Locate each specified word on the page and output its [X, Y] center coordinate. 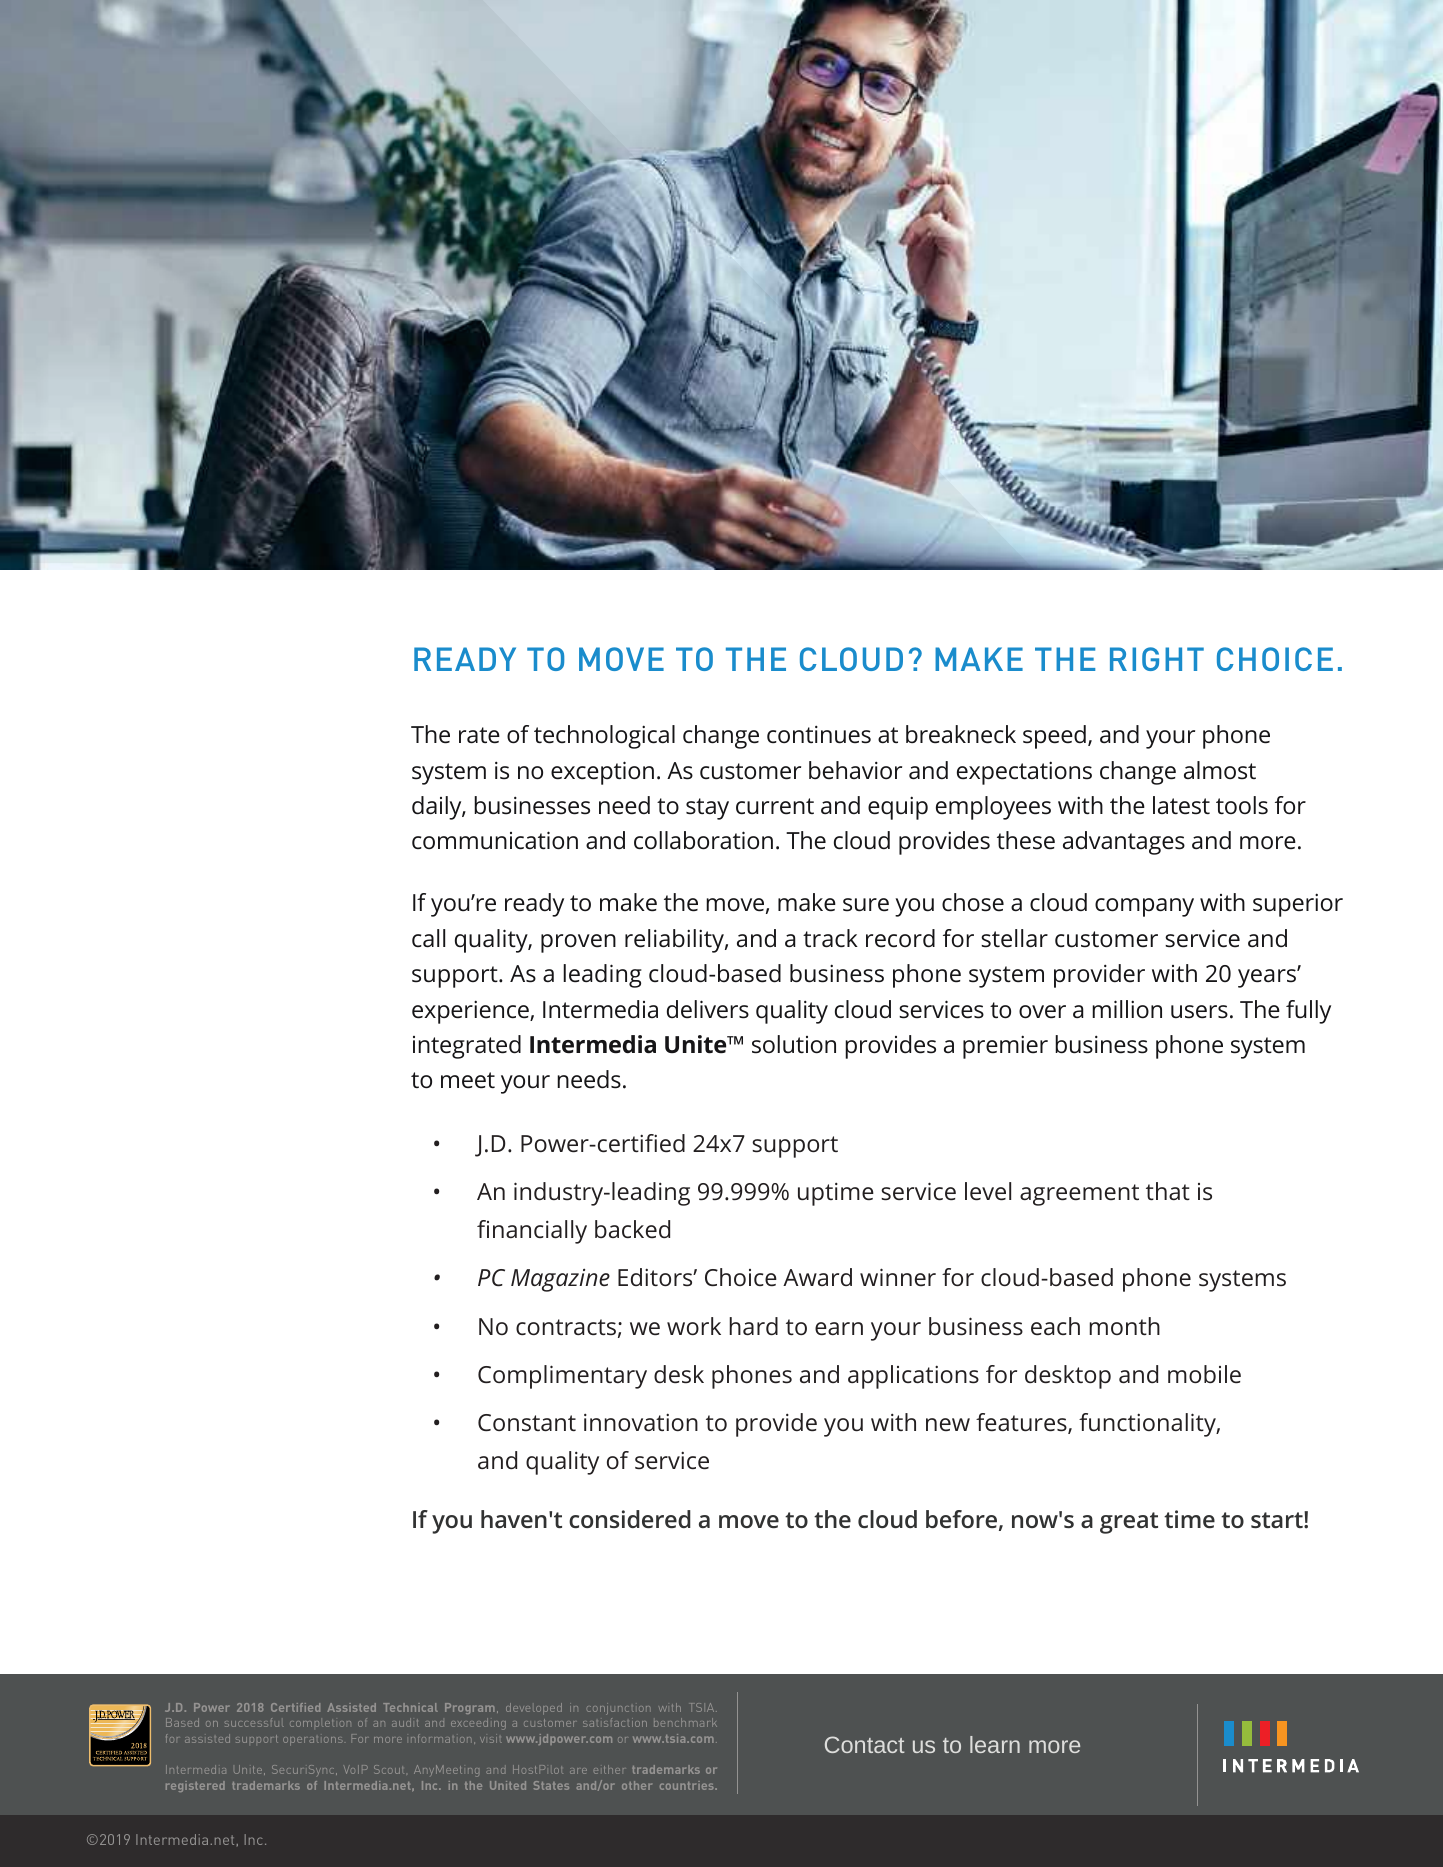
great [1129, 1523]
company [1144, 907]
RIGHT [1157, 659]
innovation [641, 1422]
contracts [566, 1327]
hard [753, 1326]
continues [819, 734]
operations [312, 1741]
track [830, 938]
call [428, 938]
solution [794, 1044]
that [1168, 1191]
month [1124, 1326]
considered [630, 1519]
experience [471, 1012]
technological [604, 737]
